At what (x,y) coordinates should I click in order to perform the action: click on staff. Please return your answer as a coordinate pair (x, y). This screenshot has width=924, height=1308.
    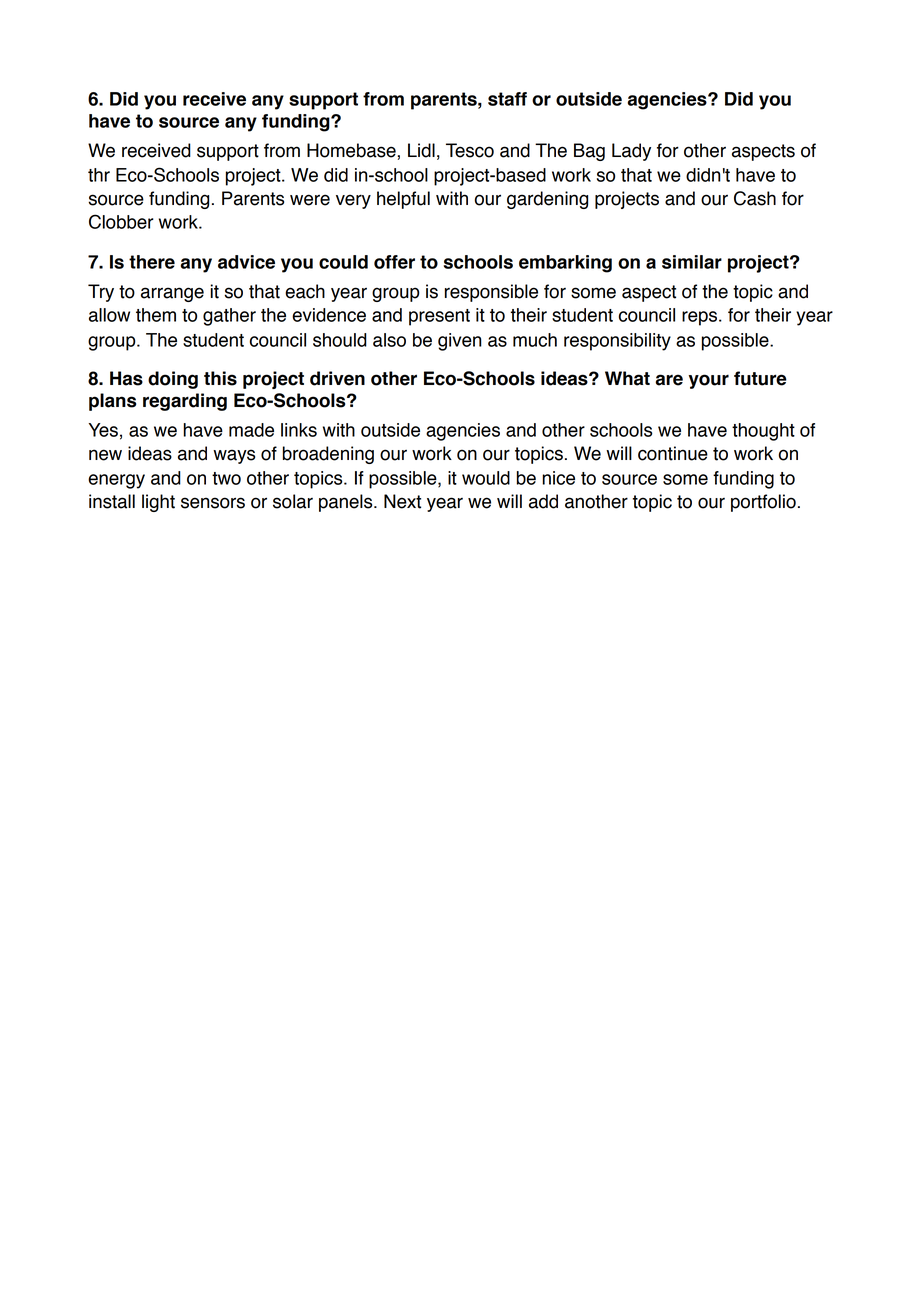
    Looking at the image, I should click on (507, 99).
